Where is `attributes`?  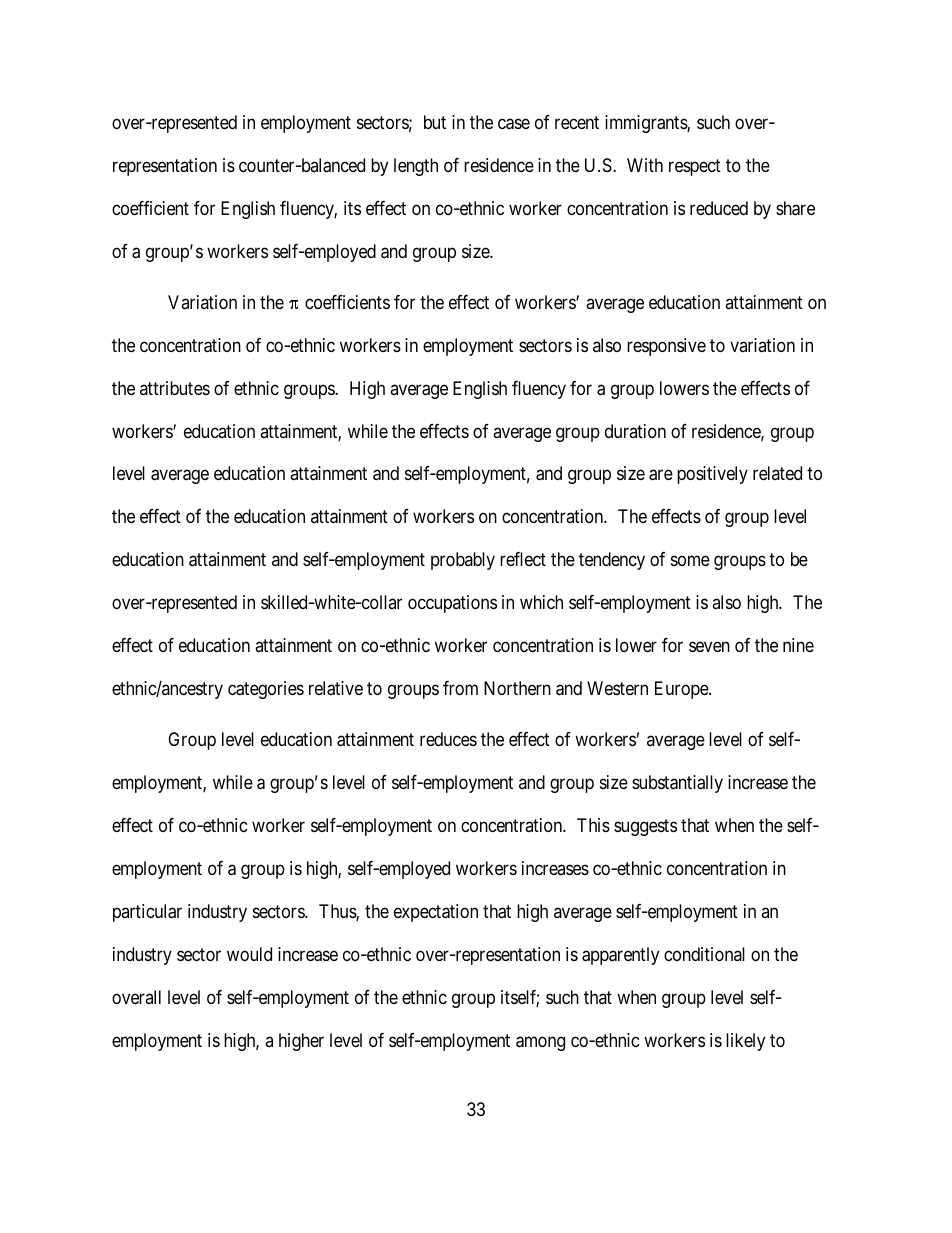
attributes is located at coordinates (175, 388).
